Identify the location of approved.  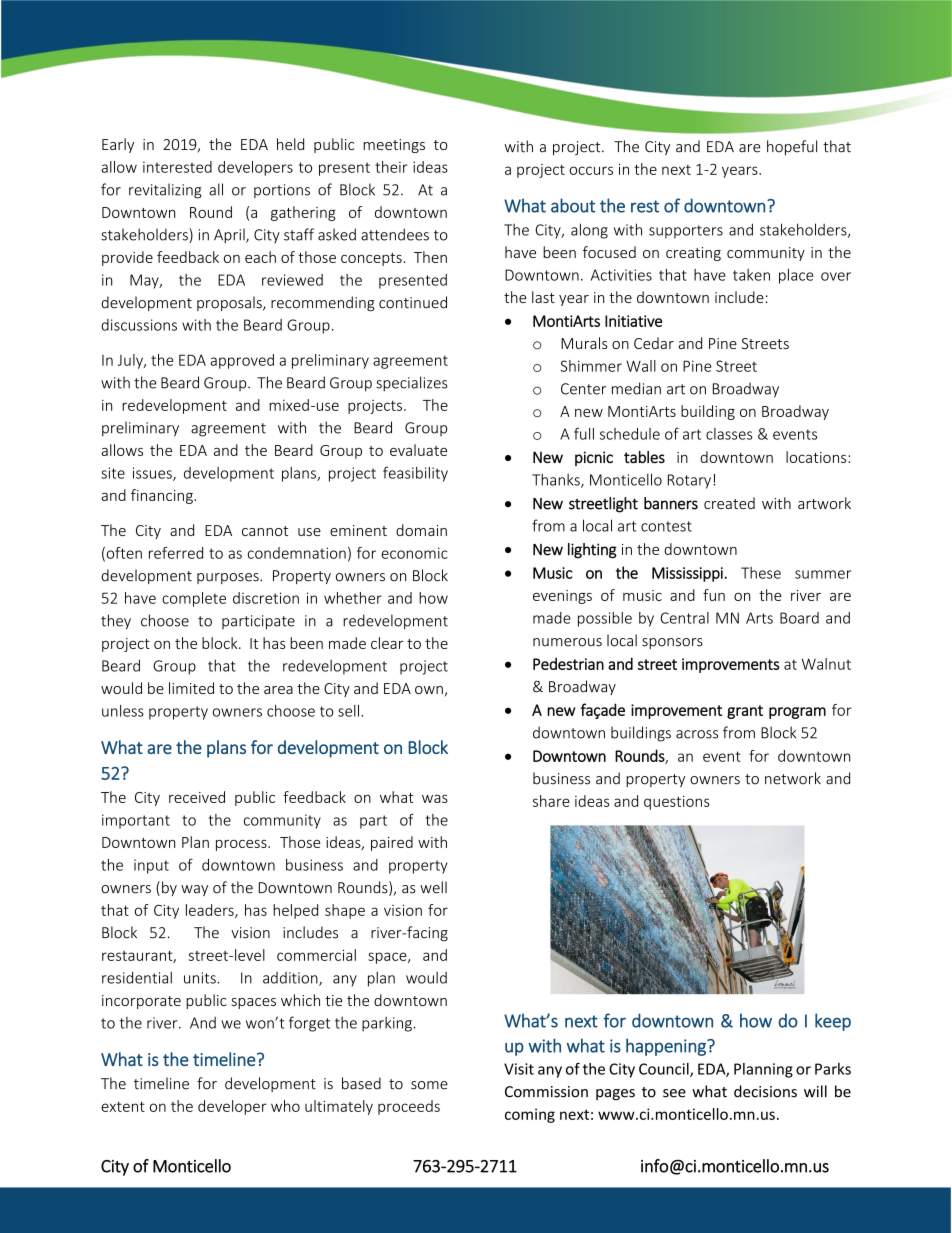
(242, 361).
